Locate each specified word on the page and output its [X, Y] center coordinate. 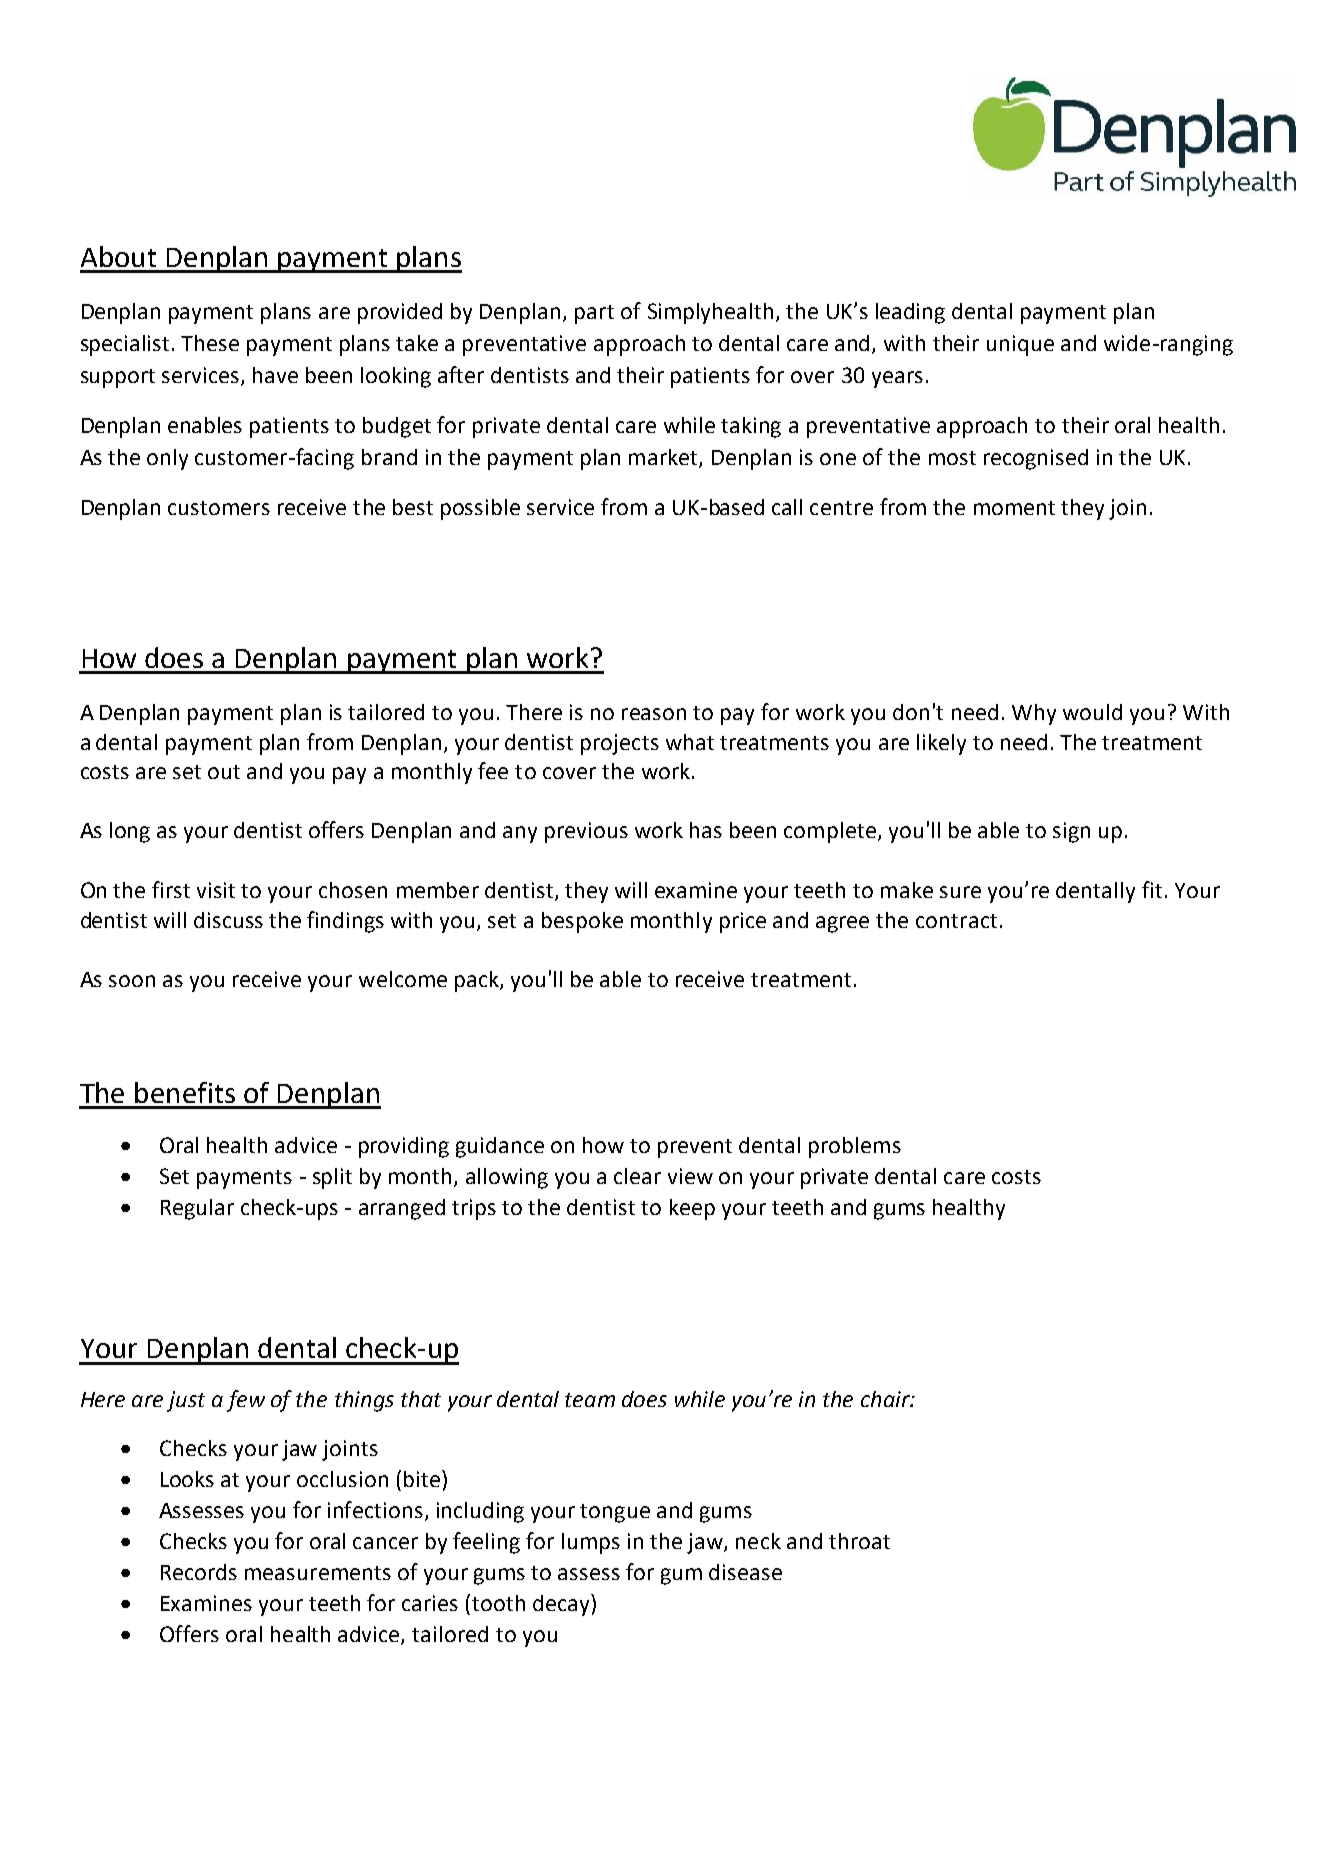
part [594, 314]
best [413, 507]
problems [855, 1147]
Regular [197, 1209]
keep [692, 1209]
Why [1034, 714]
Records [199, 1572]
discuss [228, 920]
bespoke [582, 922]
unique [1020, 345]
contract [956, 921]
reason [654, 714]
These [210, 343]
